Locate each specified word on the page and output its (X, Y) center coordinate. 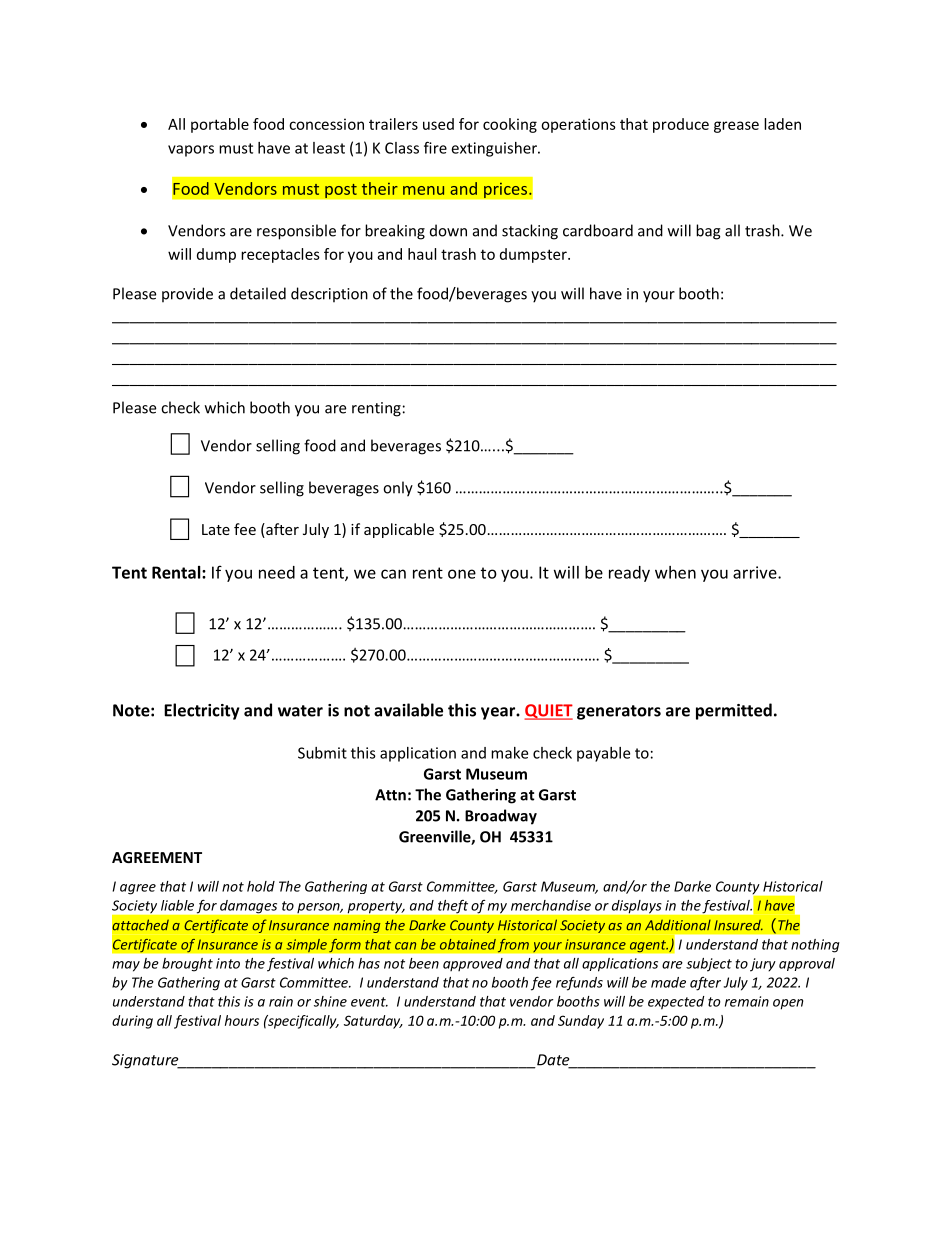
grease (736, 127)
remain (747, 1001)
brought (187, 965)
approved (473, 964)
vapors (191, 151)
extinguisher (495, 149)
